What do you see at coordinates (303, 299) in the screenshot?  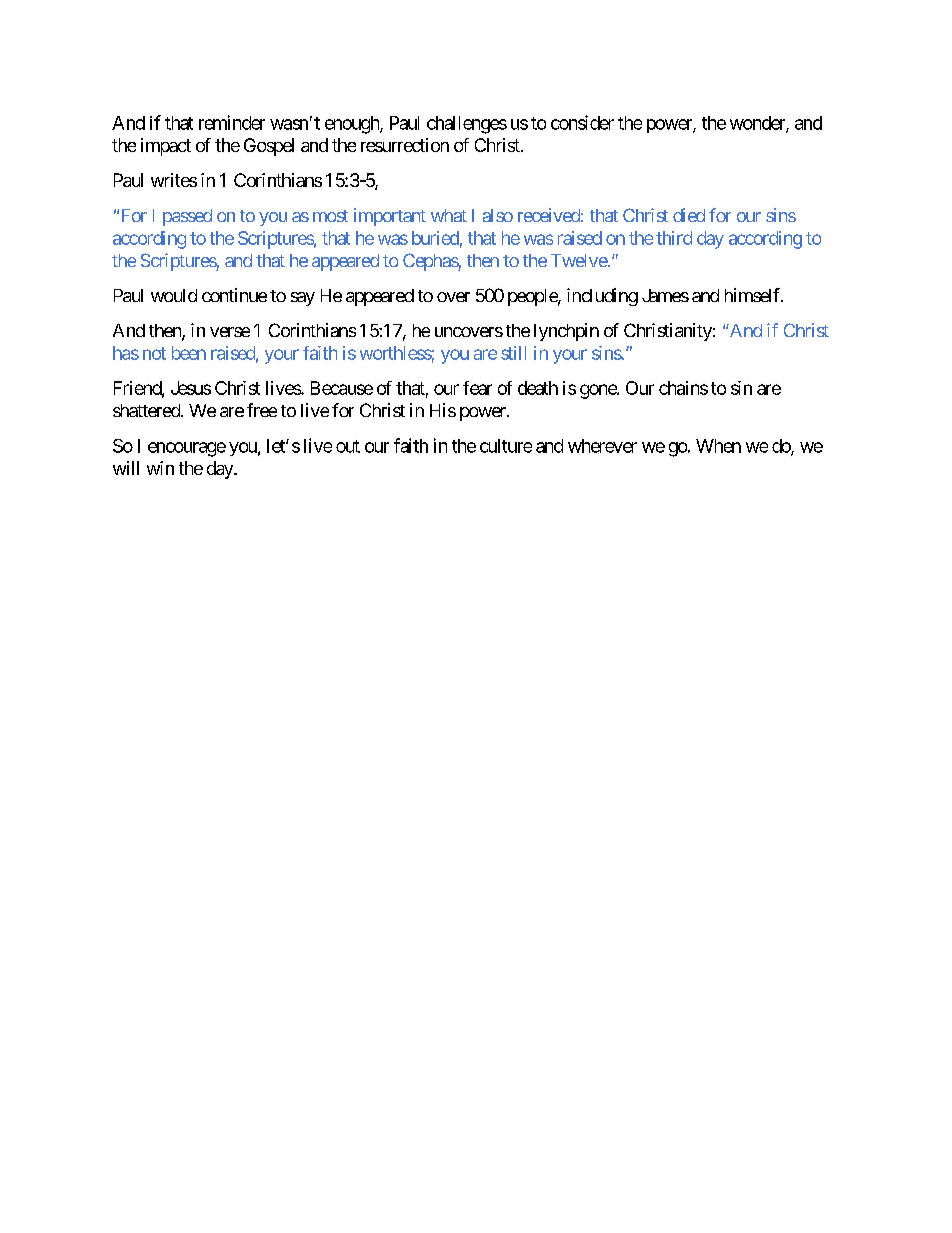 I see `say` at bounding box center [303, 299].
